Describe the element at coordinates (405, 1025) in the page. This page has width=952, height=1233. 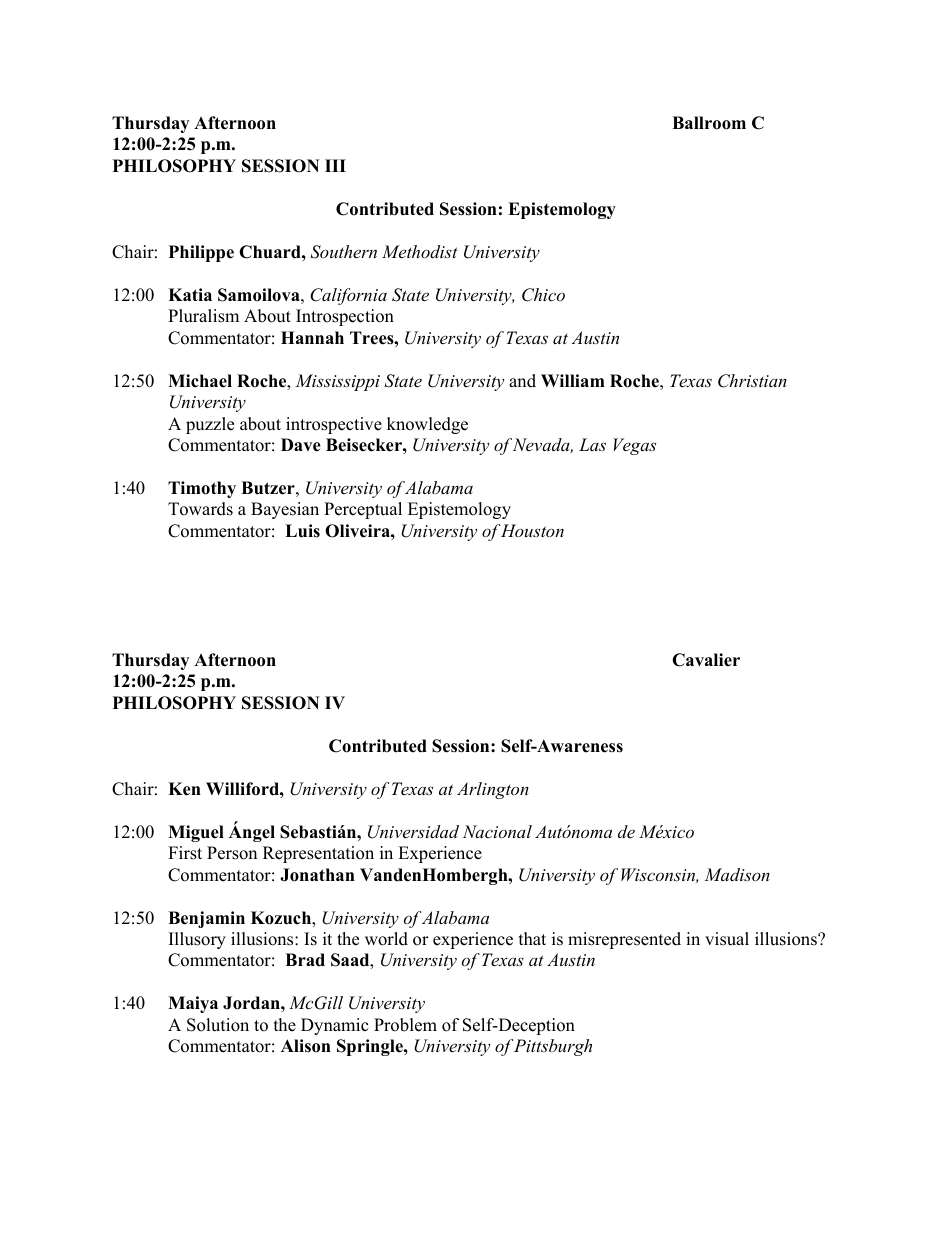
I see `Problem` at that location.
